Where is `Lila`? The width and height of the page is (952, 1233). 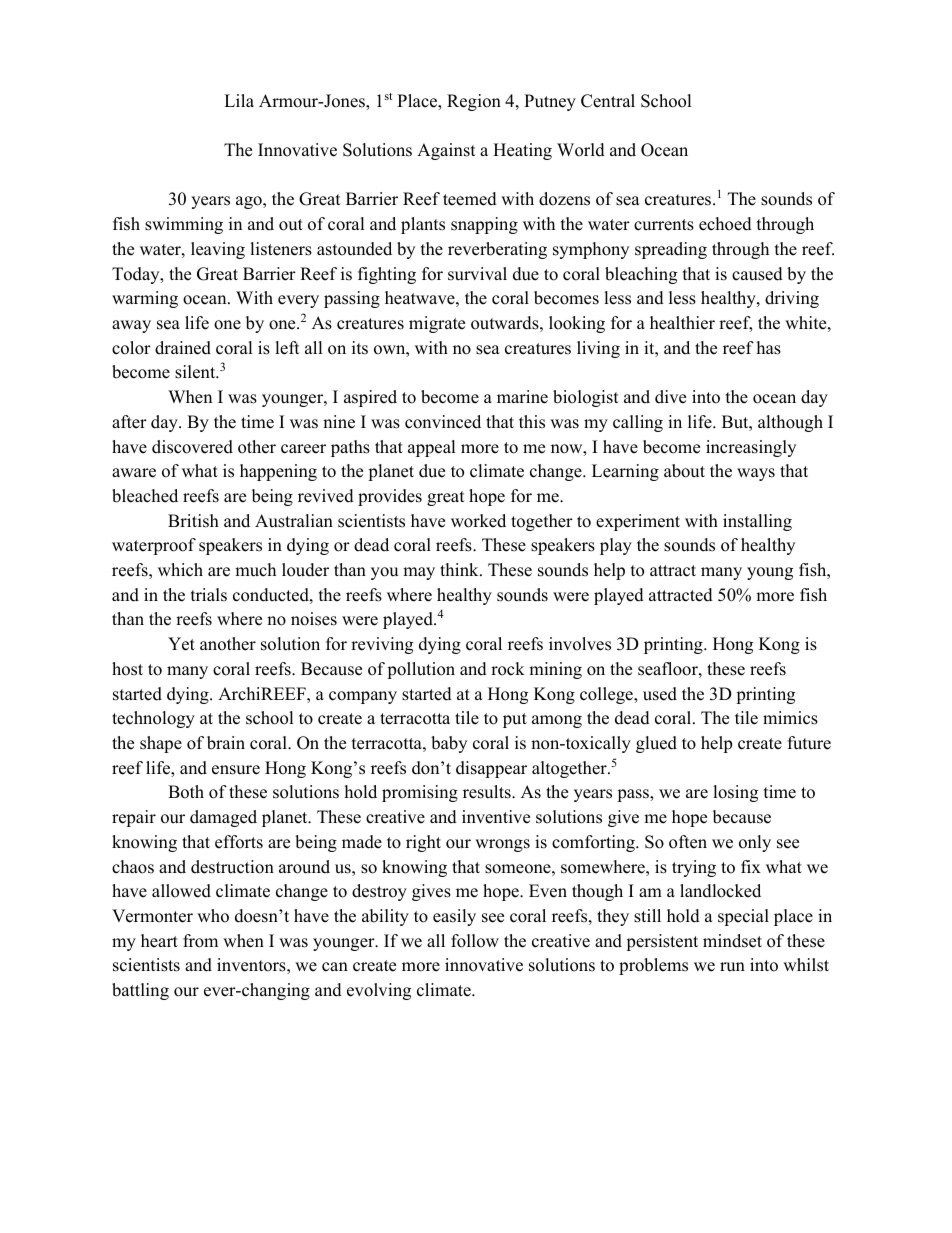 Lila is located at coordinates (239, 100).
